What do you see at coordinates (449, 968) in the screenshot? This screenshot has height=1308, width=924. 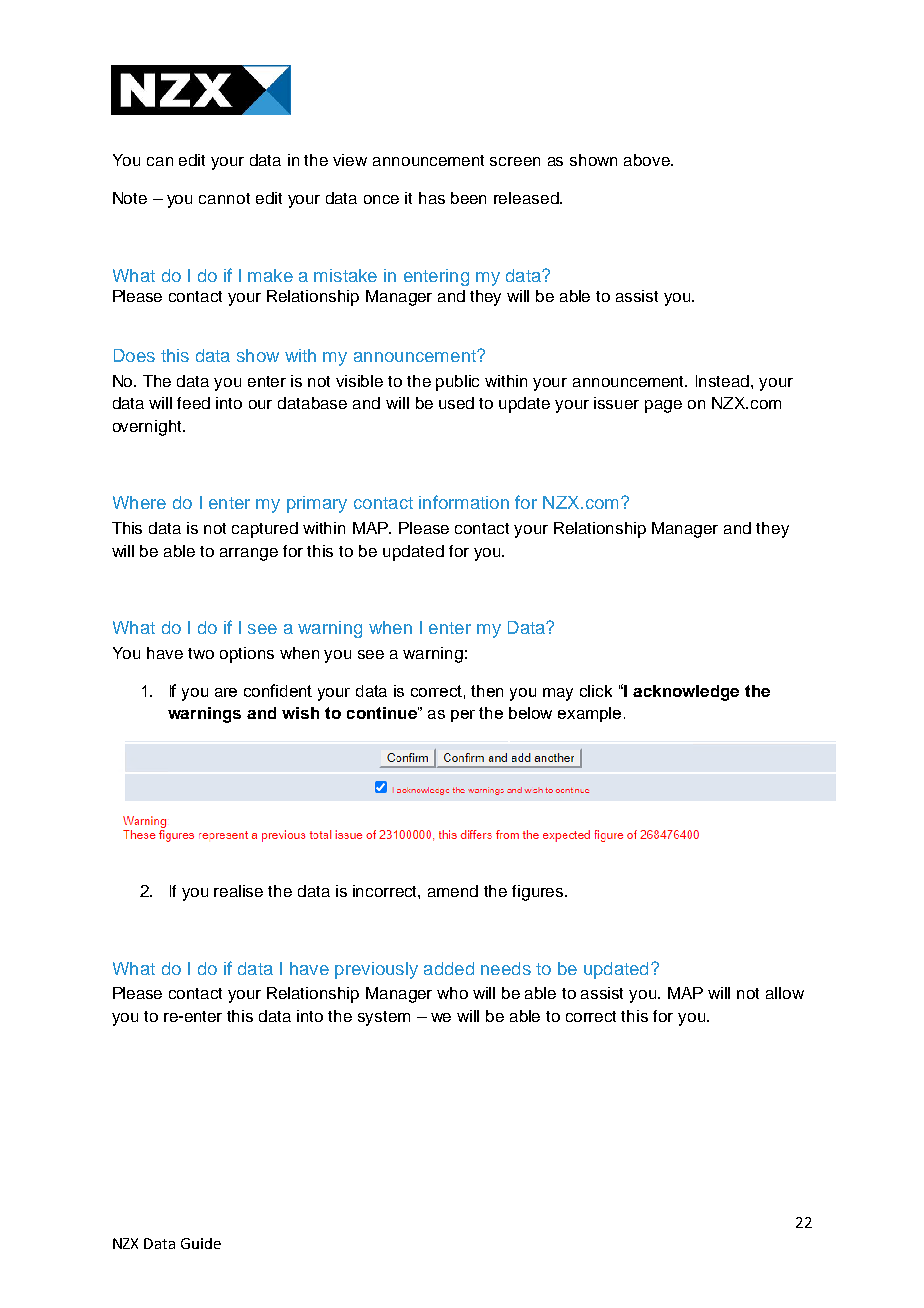 I see `added` at bounding box center [449, 968].
